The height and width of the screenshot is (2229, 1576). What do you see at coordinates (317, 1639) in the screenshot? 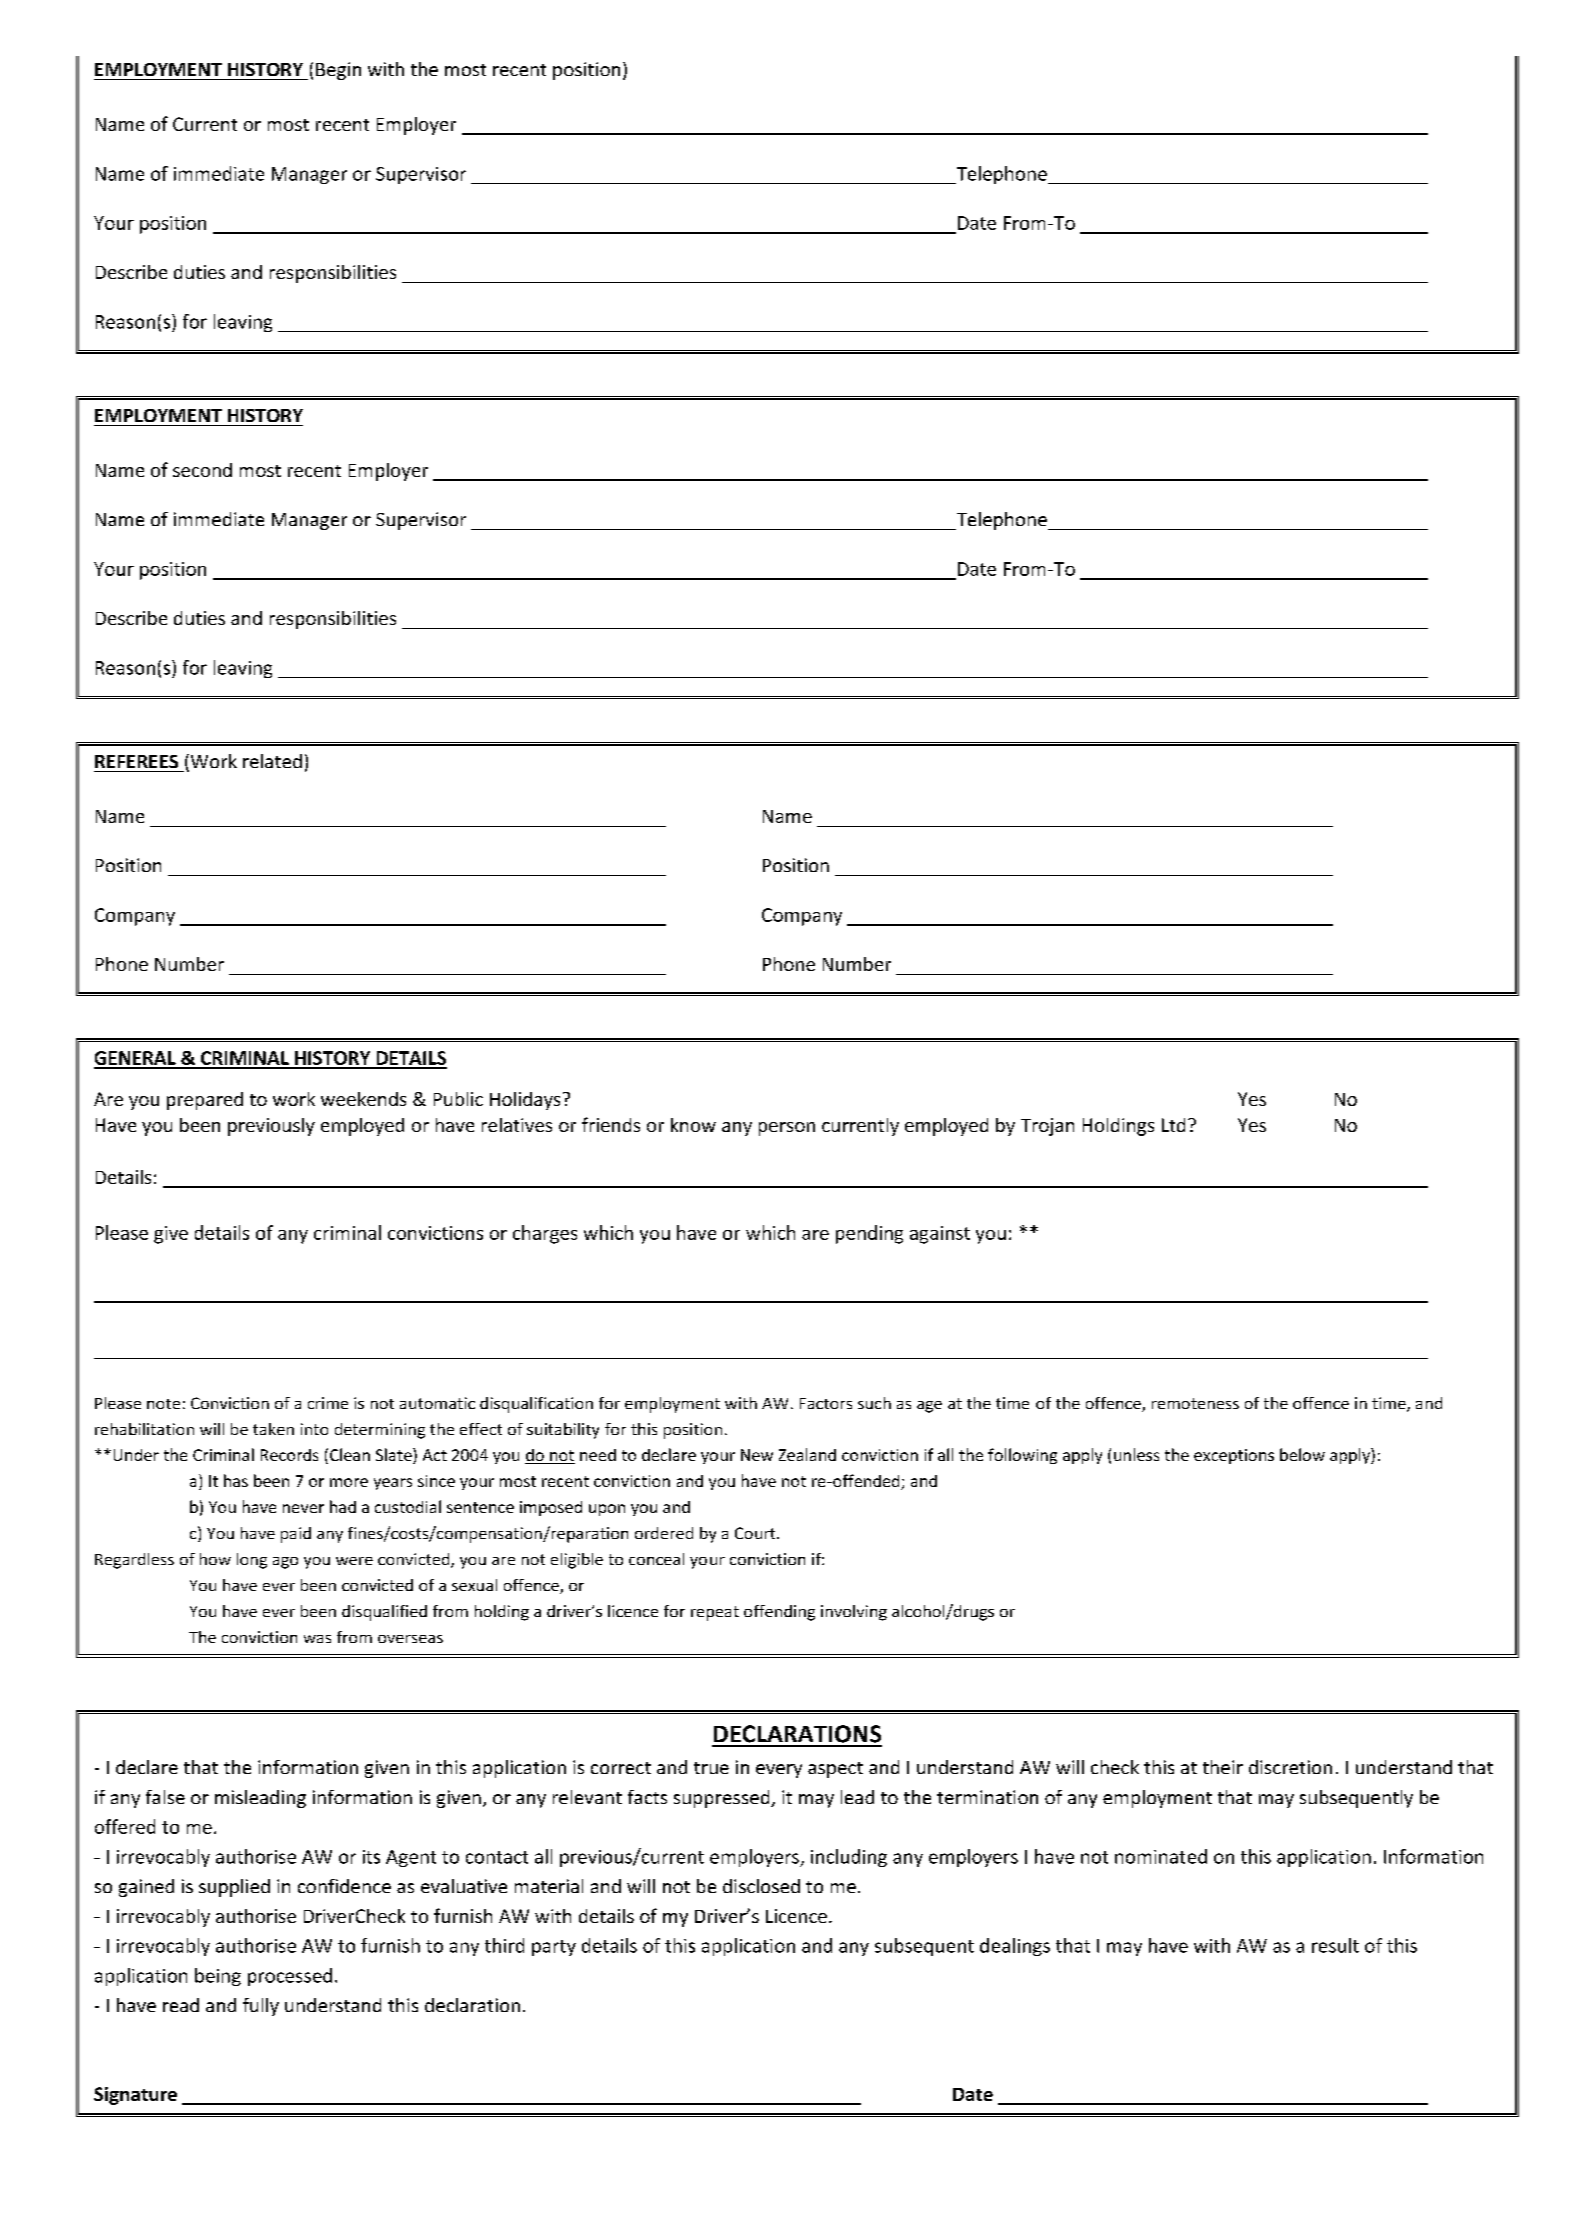
I see `was` at bounding box center [317, 1639].
